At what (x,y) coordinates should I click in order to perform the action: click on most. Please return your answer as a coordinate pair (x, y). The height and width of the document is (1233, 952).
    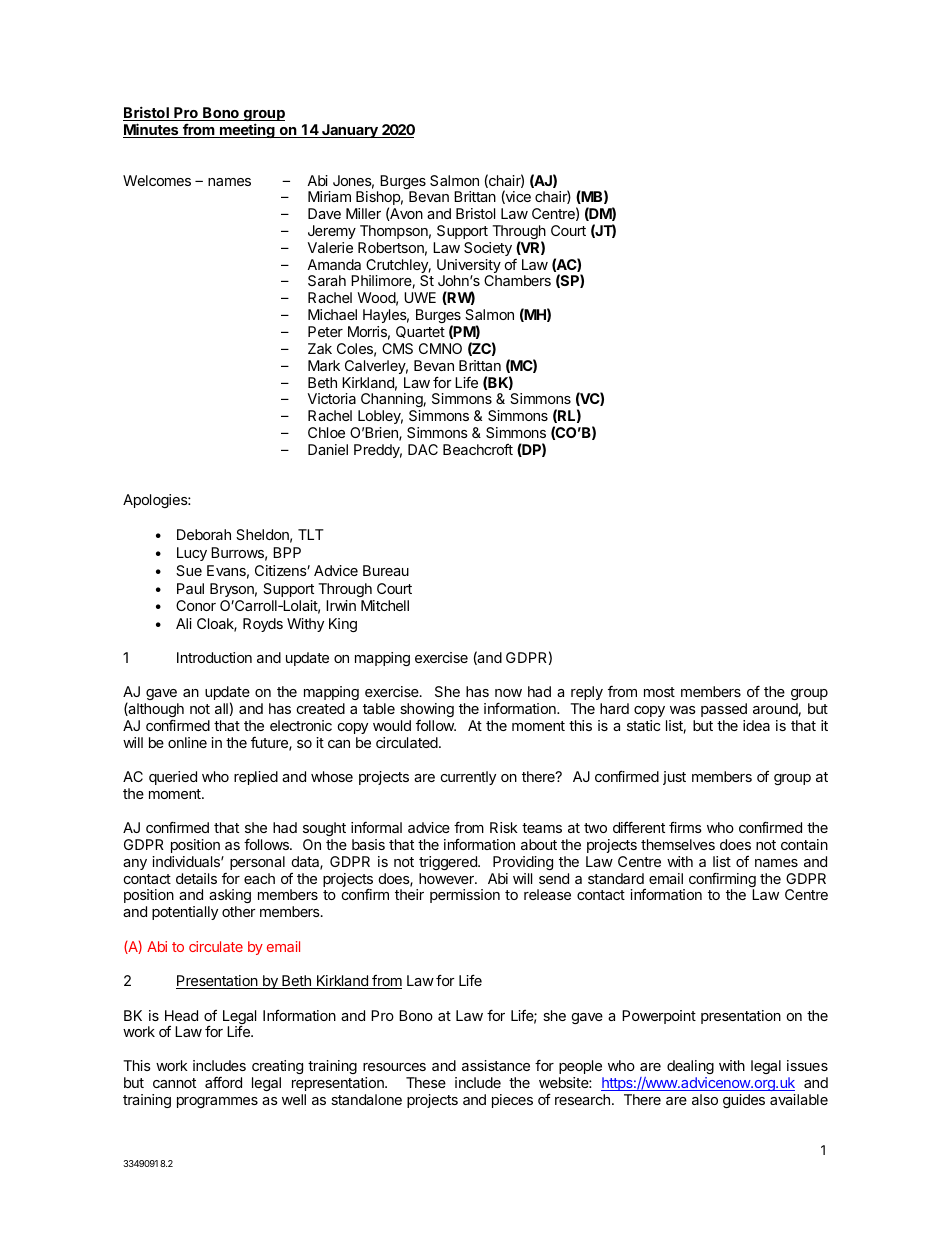
    Looking at the image, I should click on (659, 692).
